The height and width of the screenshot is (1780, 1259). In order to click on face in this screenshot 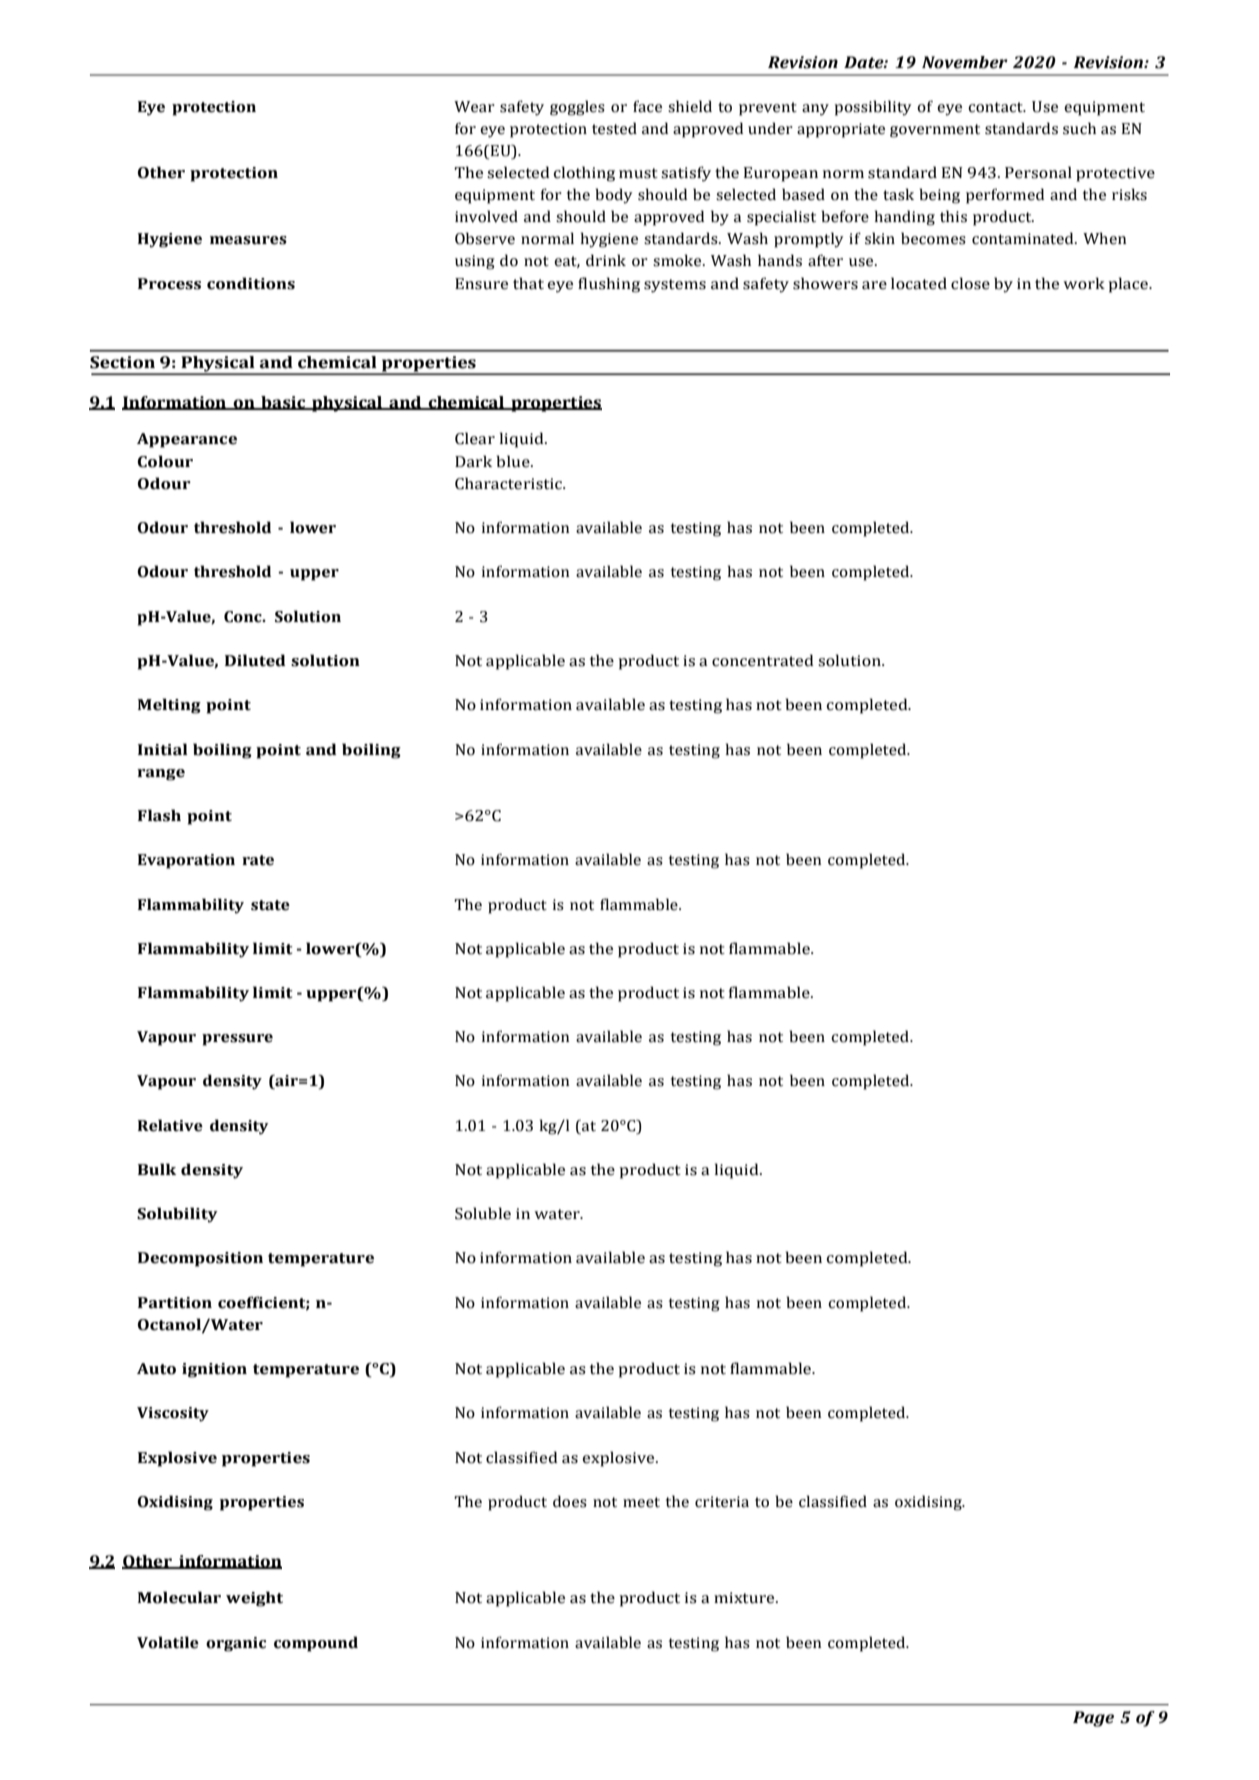, I will do `click(647, 106)`.
